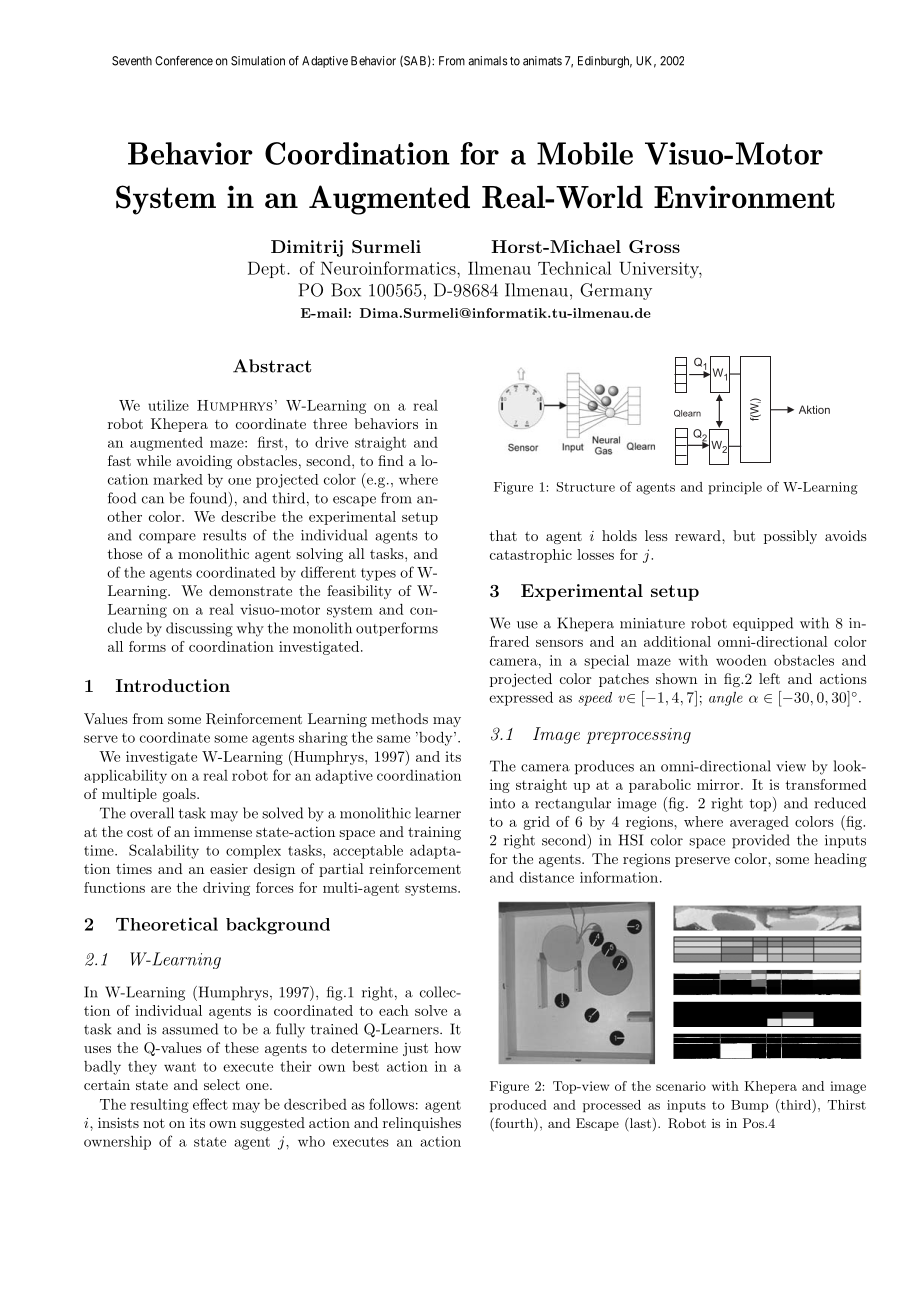 Image resolution: width=924 pixels, height=1308 pixels. Describe the element at coordinates (488, 61) in the screenshot. I see `animals` at that location.
